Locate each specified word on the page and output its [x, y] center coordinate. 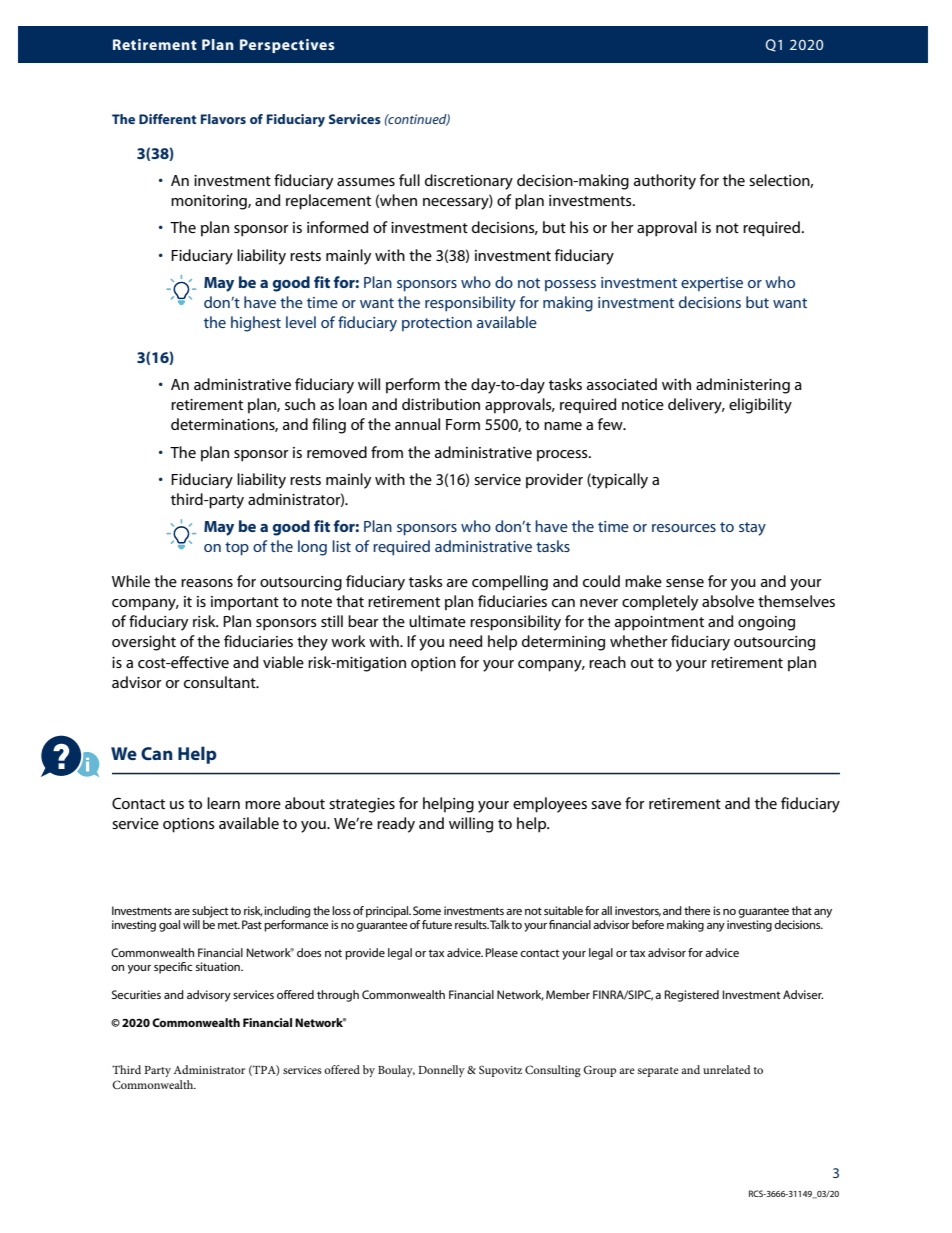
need [466, 641]
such [300, 404]
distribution [441, 404]
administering [743, 386]
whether [639, 641]
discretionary [469, 182]
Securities [136, 994]
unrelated [727, 1069]
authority [665, 182]
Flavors [223, 119]
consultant [221, 682]
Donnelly [441, 1071]
